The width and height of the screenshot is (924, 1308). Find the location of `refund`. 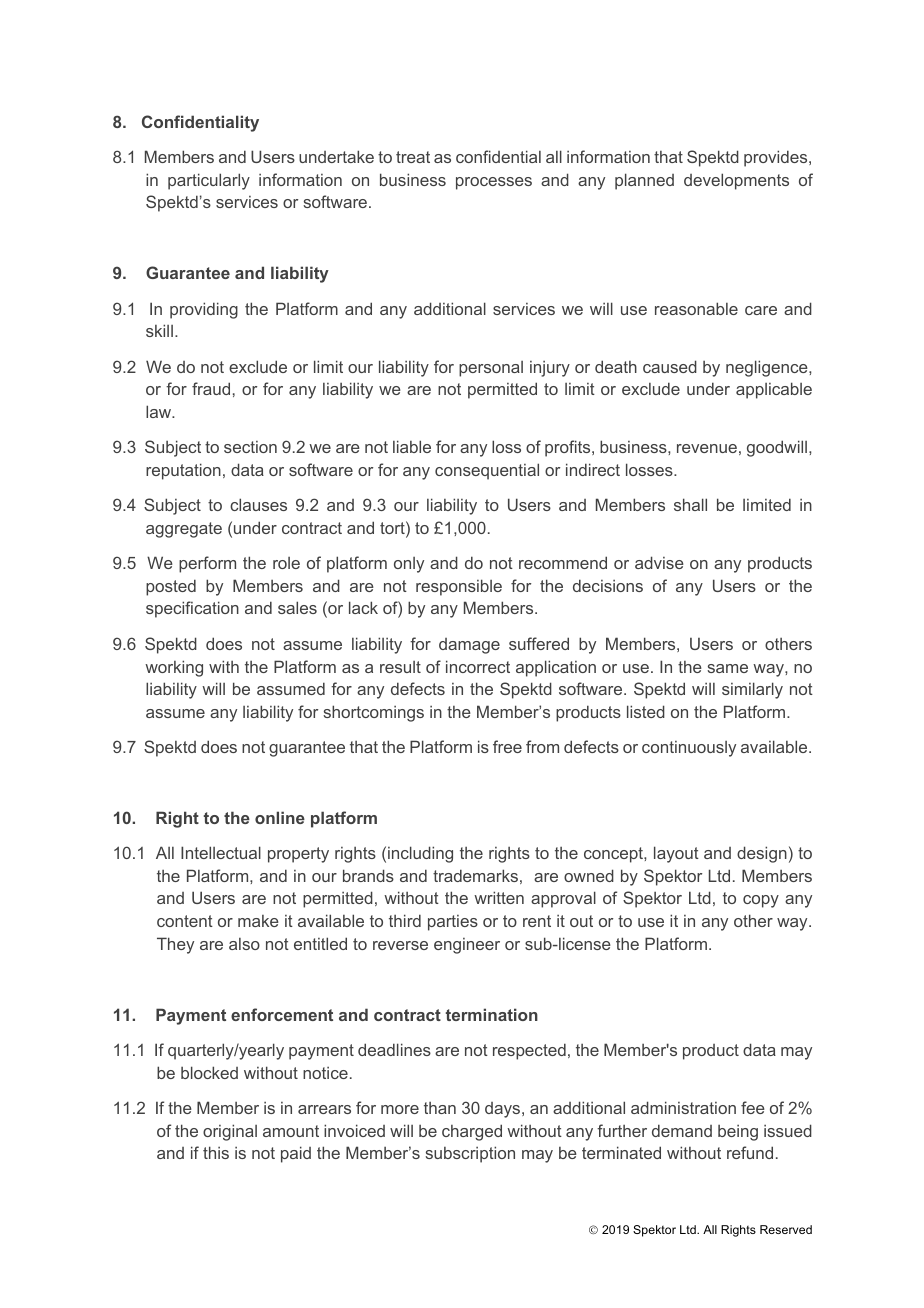

refund is located at coordinates (750, 1152).
